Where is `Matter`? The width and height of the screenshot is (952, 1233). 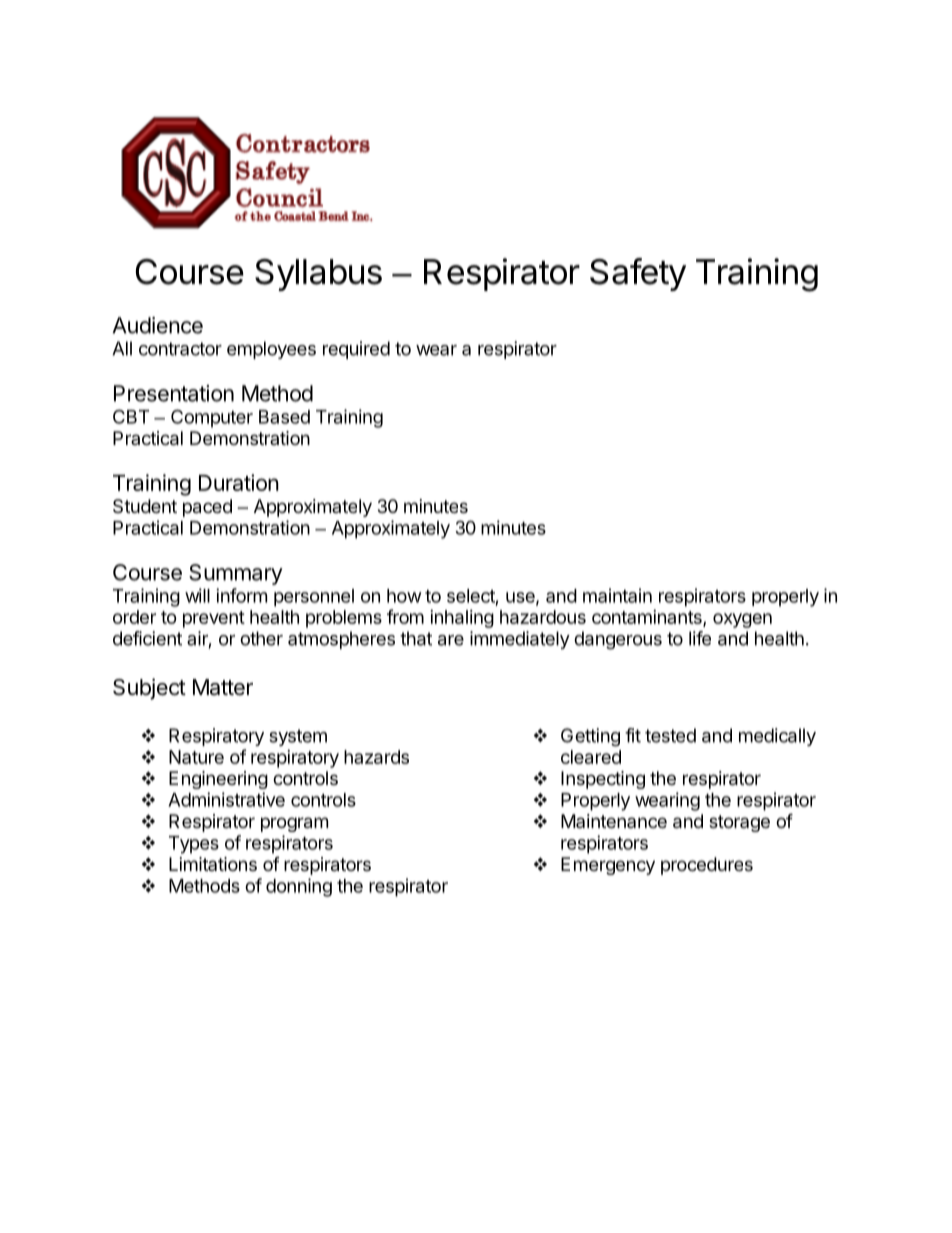 Matter is located at coordinates (223, 687).
